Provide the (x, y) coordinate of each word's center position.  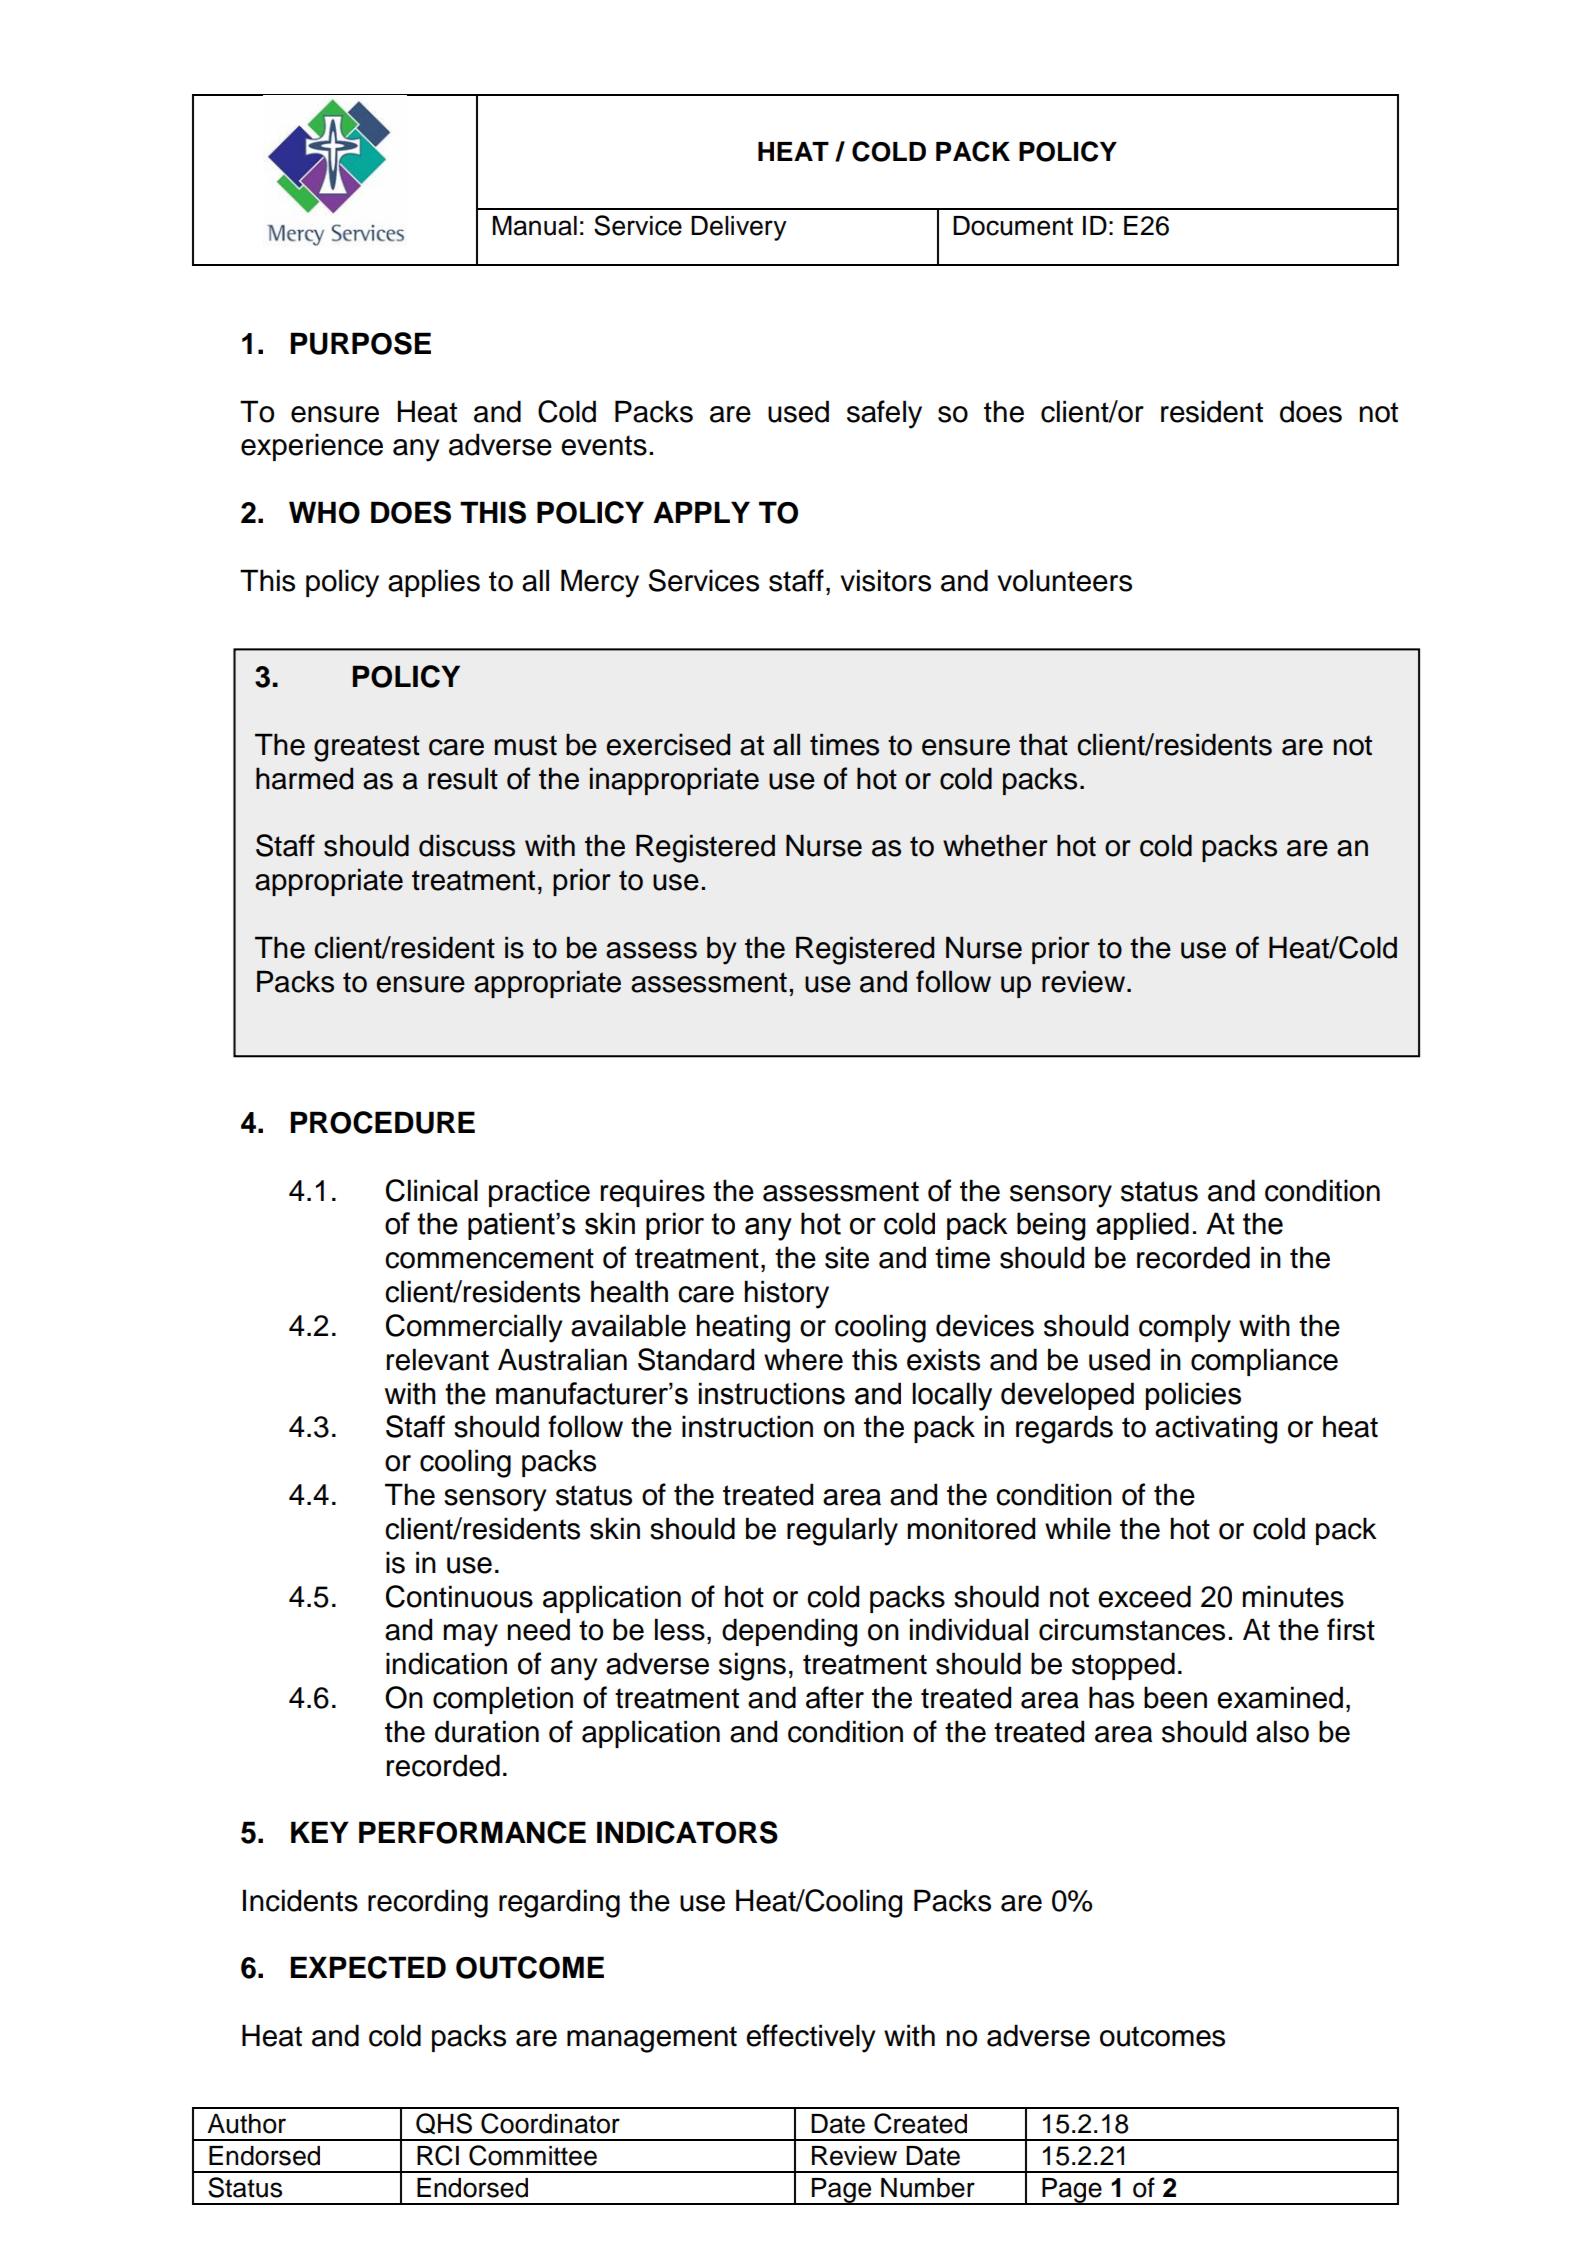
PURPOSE (360, 343)
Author (246, 2124)
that (1043, 744)
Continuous (459, 1596)
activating (1216, 1429)
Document (1013, 226)
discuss (467, 845)
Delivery (739, 228)
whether (995, 845)
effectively (811, 2038)
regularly (842, 1531)
